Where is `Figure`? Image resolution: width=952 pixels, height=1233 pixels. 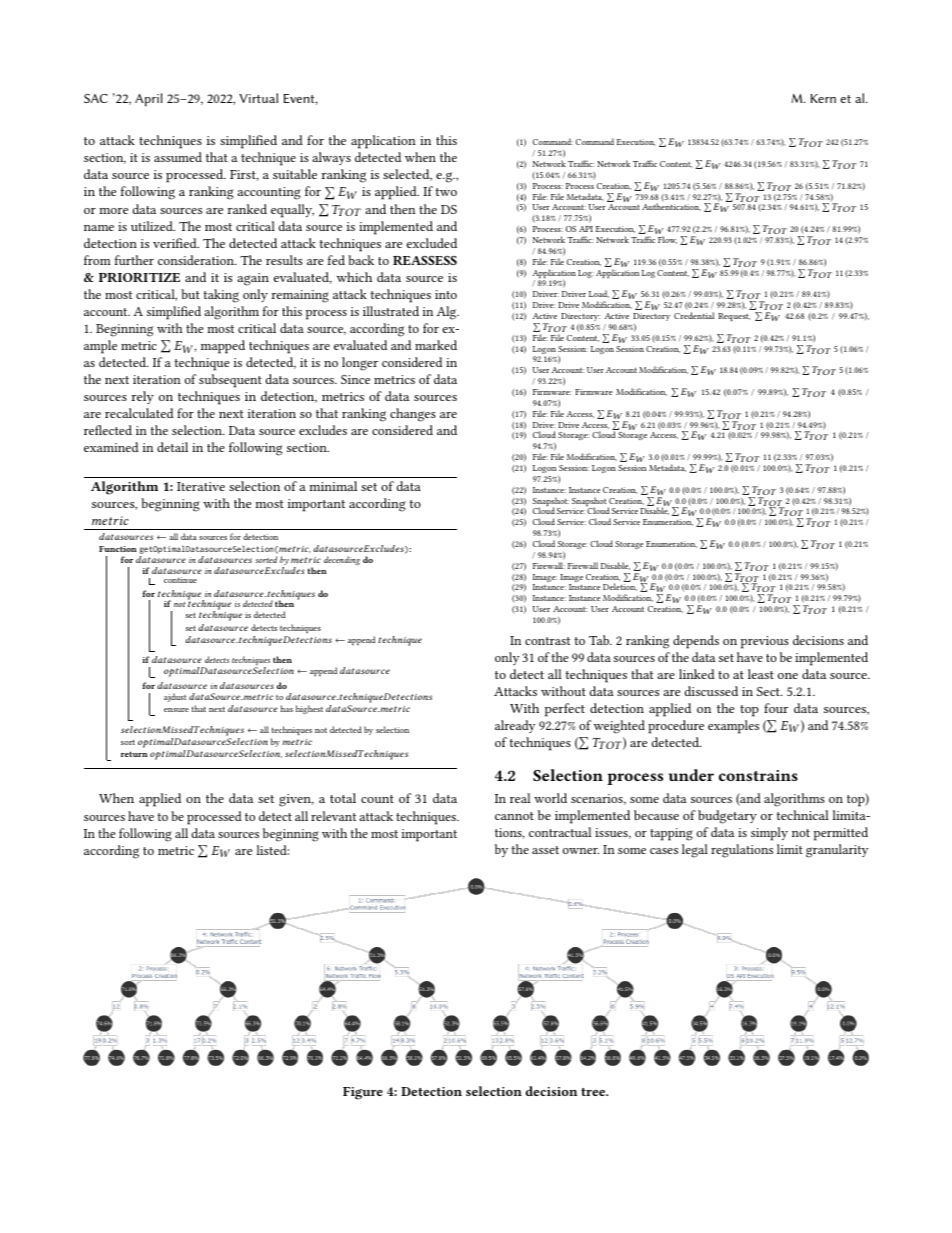
Figure is located at coordinates (363, 1093).
